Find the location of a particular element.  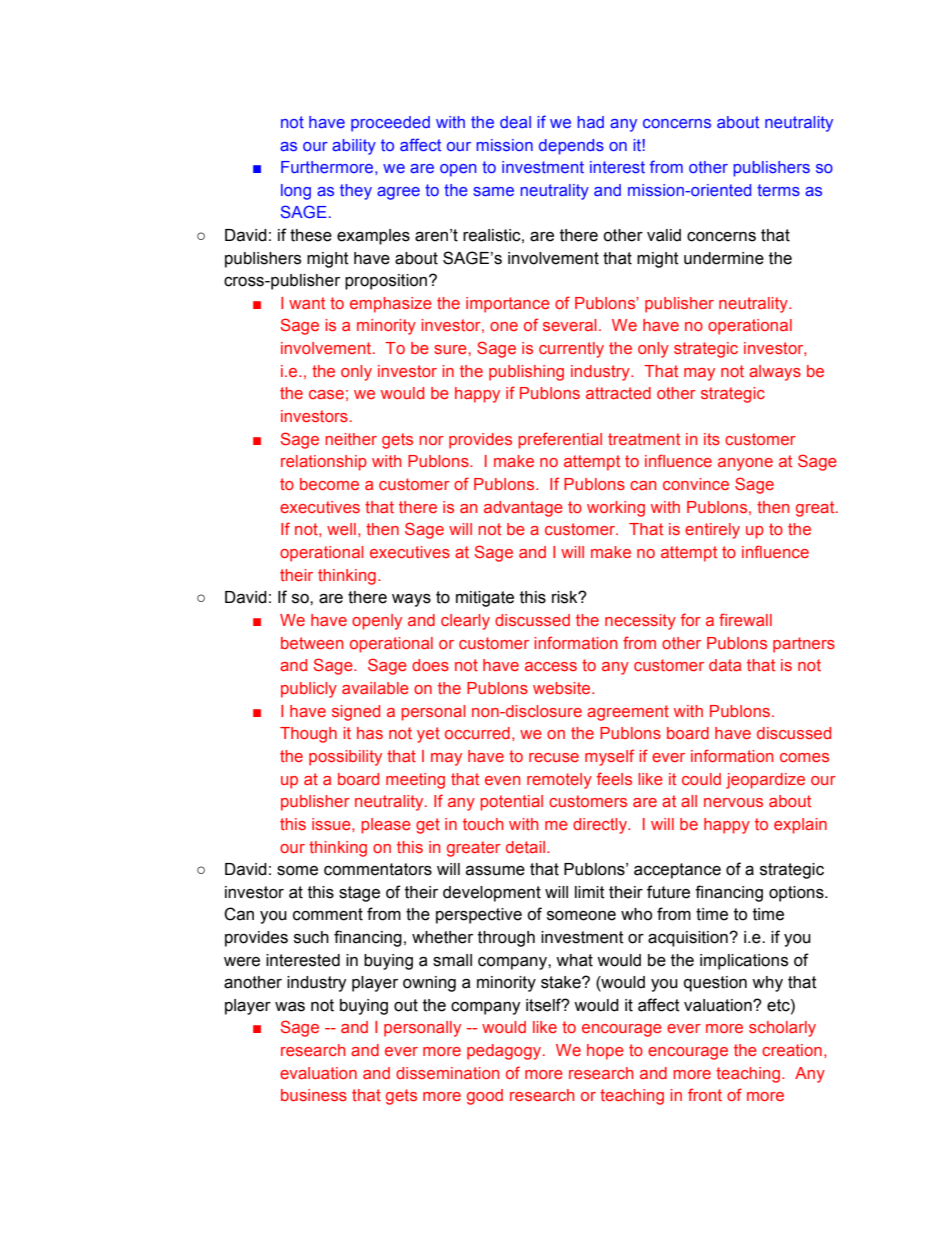

firewall is located at coordinates (745, 619).
